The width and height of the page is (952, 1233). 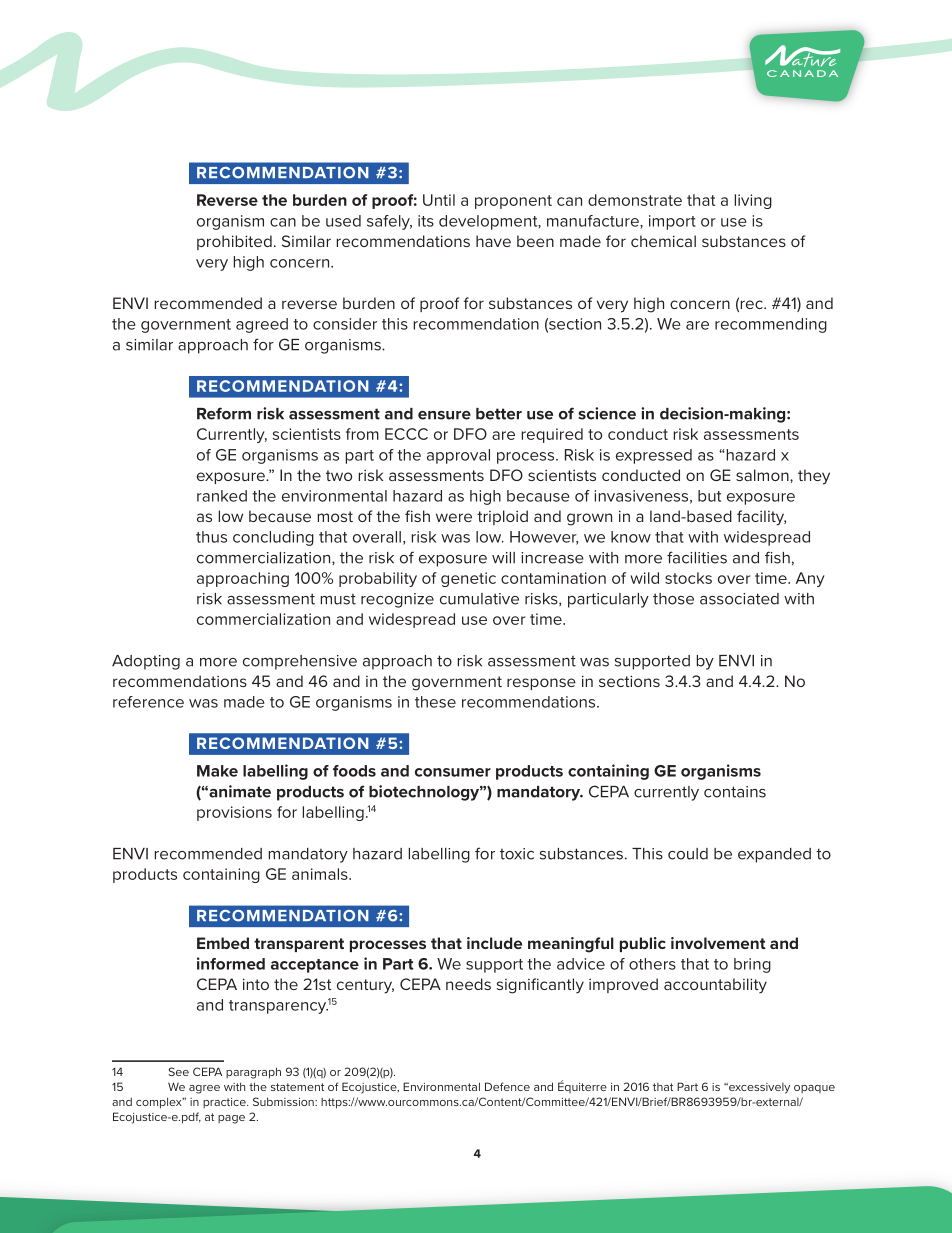 What do you see at coordinates (234, 242) in the page?
I see `prohibited` at bounding box center [234, 242].
